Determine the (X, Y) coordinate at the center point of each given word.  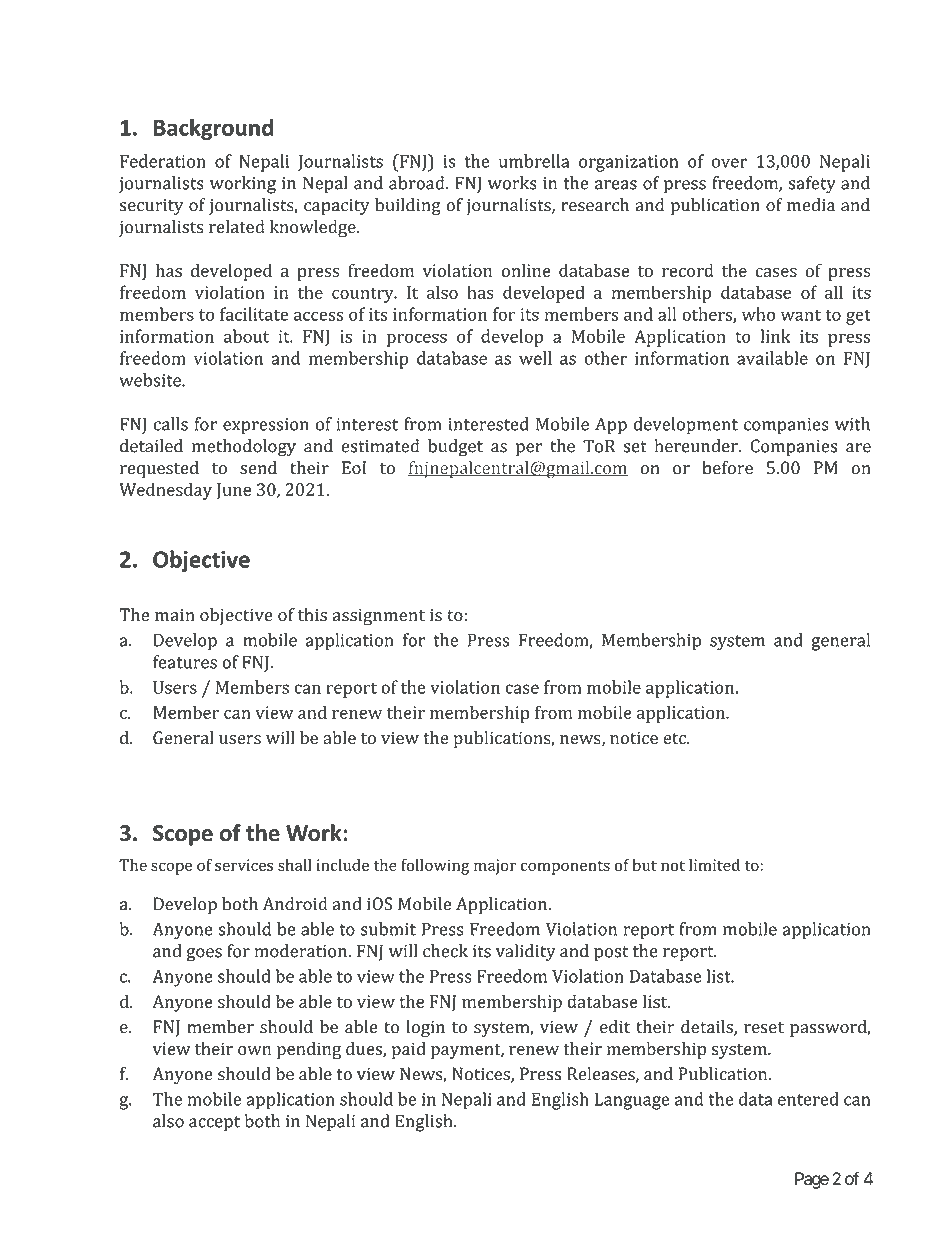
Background (213, 129)
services (244, 865)
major (495, 867)
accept (214, 1124)
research (595, 205)
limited (714, 865)
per (529, 450)
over (729, 163)
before (727, 468)
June (233, 491)
